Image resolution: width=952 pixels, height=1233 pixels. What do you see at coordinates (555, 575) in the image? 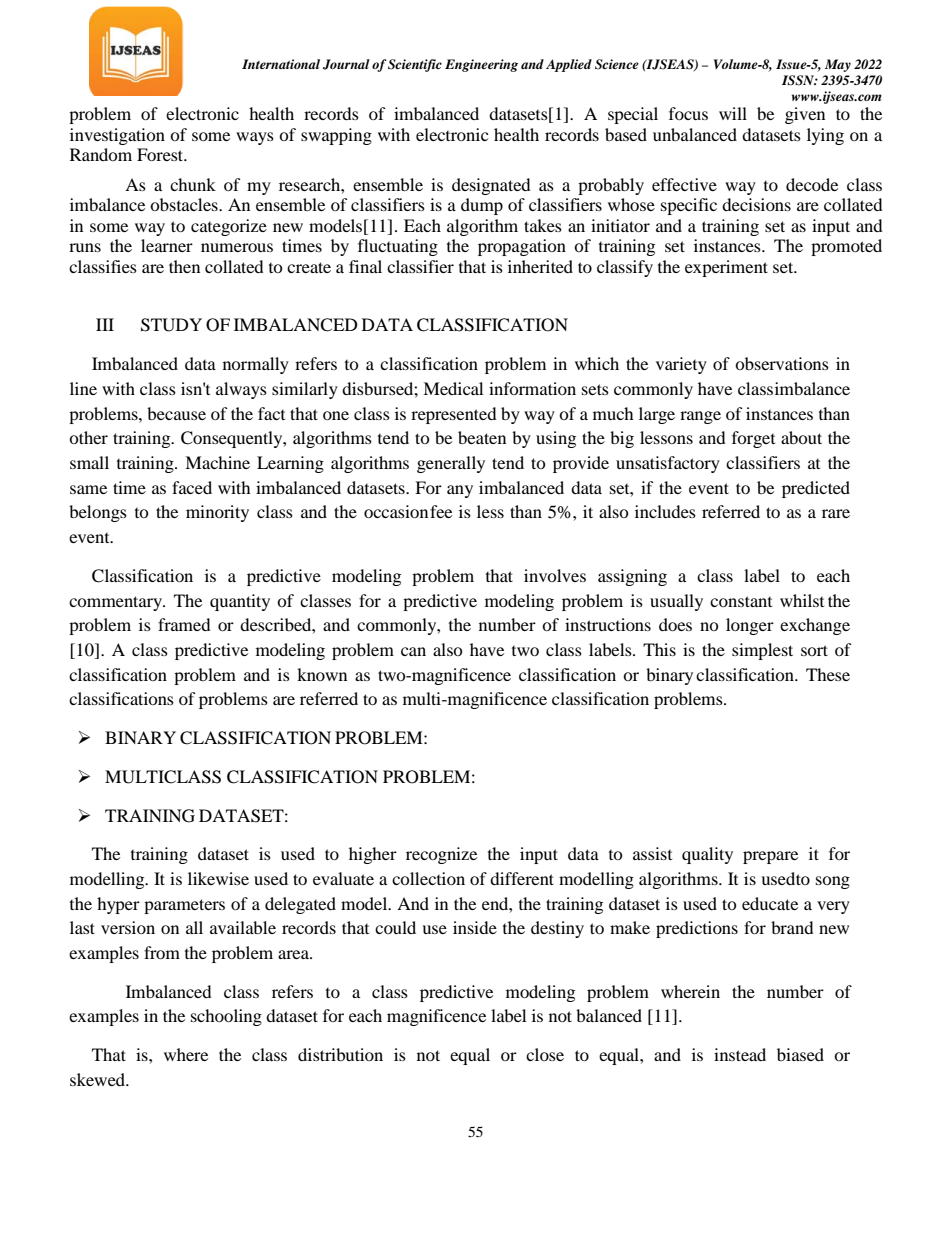
I see `involves` at bounding box center [555, 575].
